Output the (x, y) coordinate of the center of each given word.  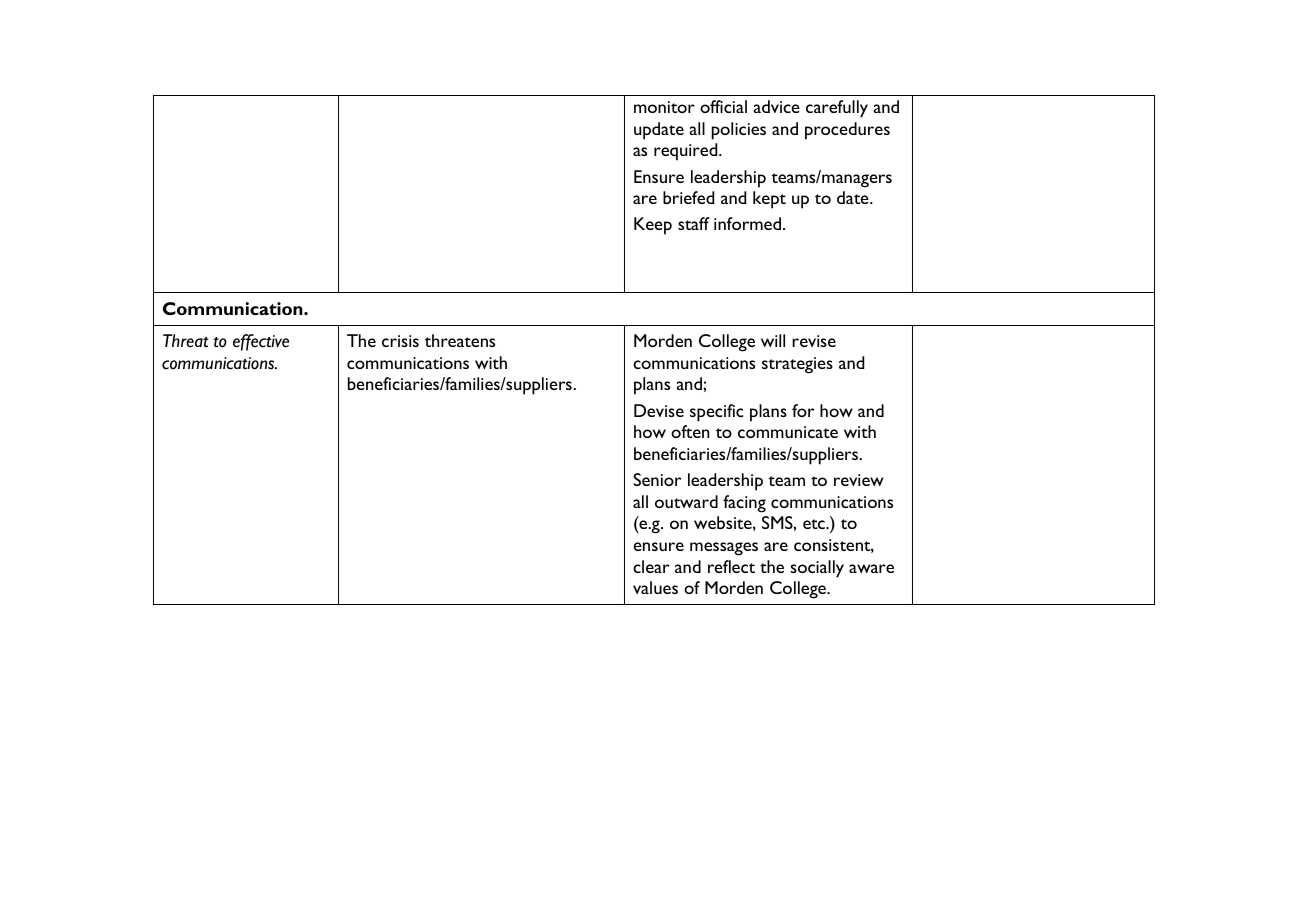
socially (817, 569)
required (687, 152)
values (655, 587)
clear (651, 566)
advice (777, 106)
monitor (664, 107)
